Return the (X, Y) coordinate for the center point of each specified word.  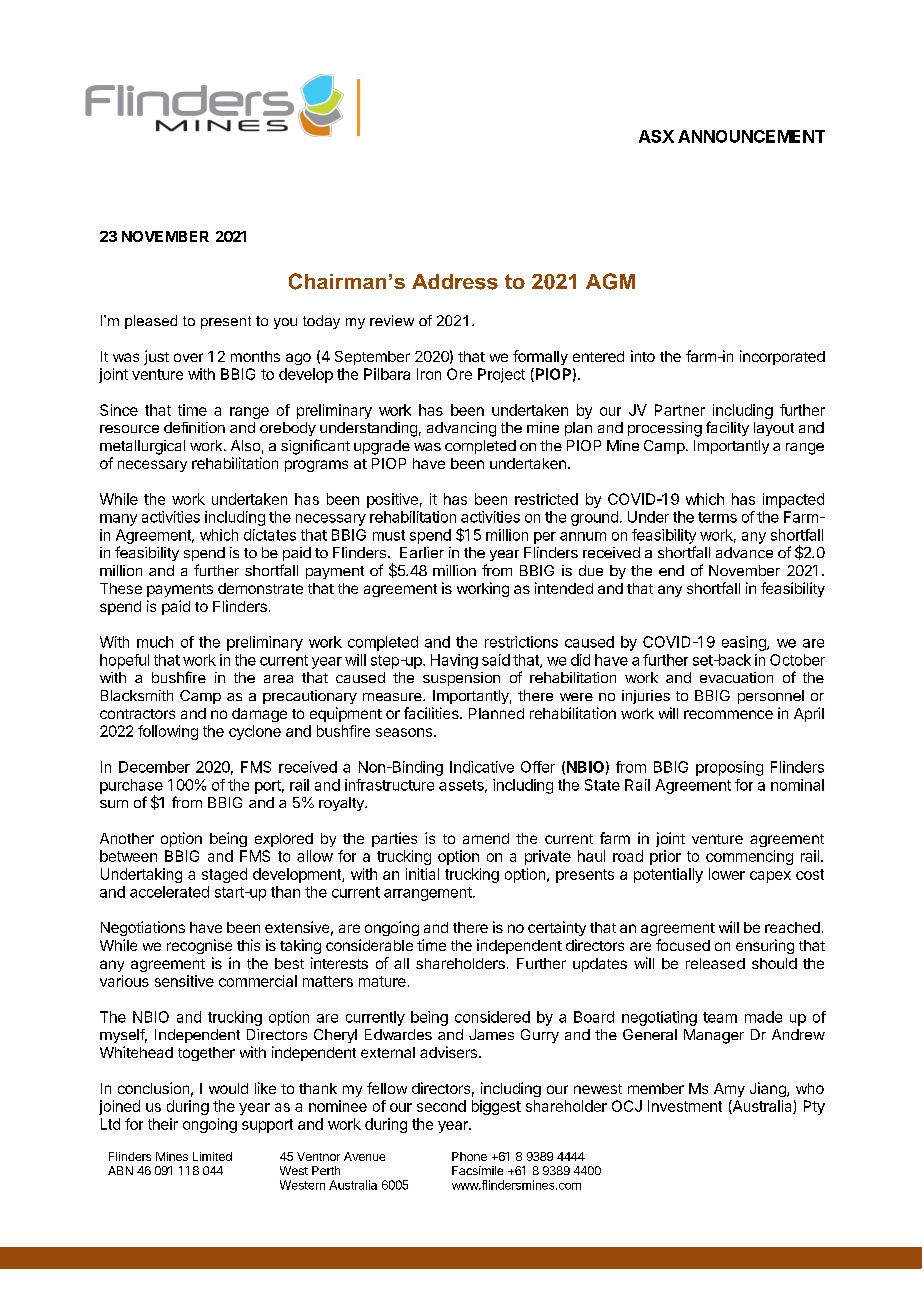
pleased (151, 322)
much (155, 642)
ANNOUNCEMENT (751, 136)
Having (454, 661)
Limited (212, 1156)
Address (455, 282)
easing (745, 643)
